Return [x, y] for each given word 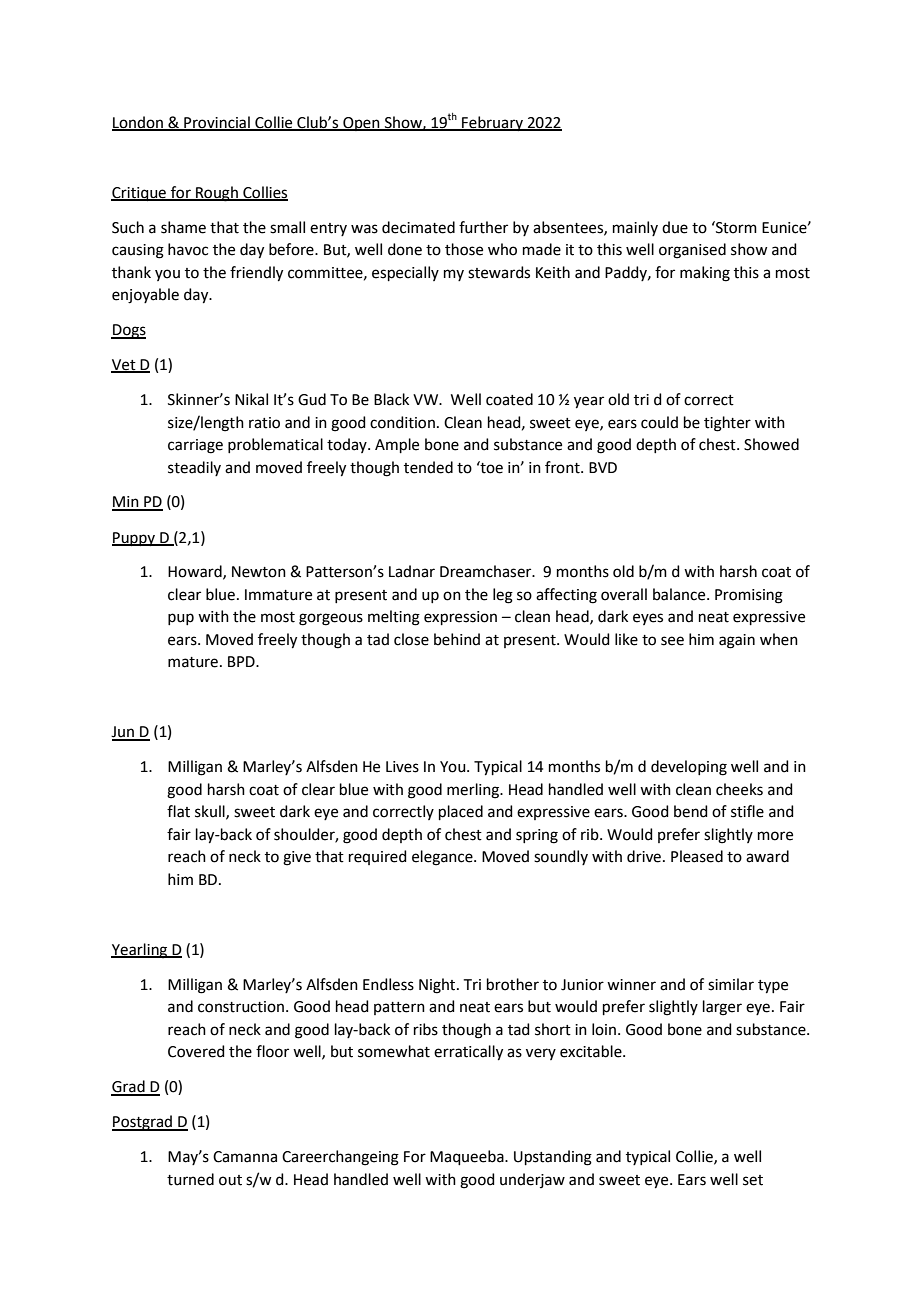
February [492, 123]
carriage [195, 446]
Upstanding [553, 1158]
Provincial [217, 123]
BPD [242, 661]
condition [402, 422]
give [297, 858]
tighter [727, 424]
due [675, 227]
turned [190, 1179]
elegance [443, 858]
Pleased [697, 856]
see [672, 641]
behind [457, 639]
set [753, 1180]
